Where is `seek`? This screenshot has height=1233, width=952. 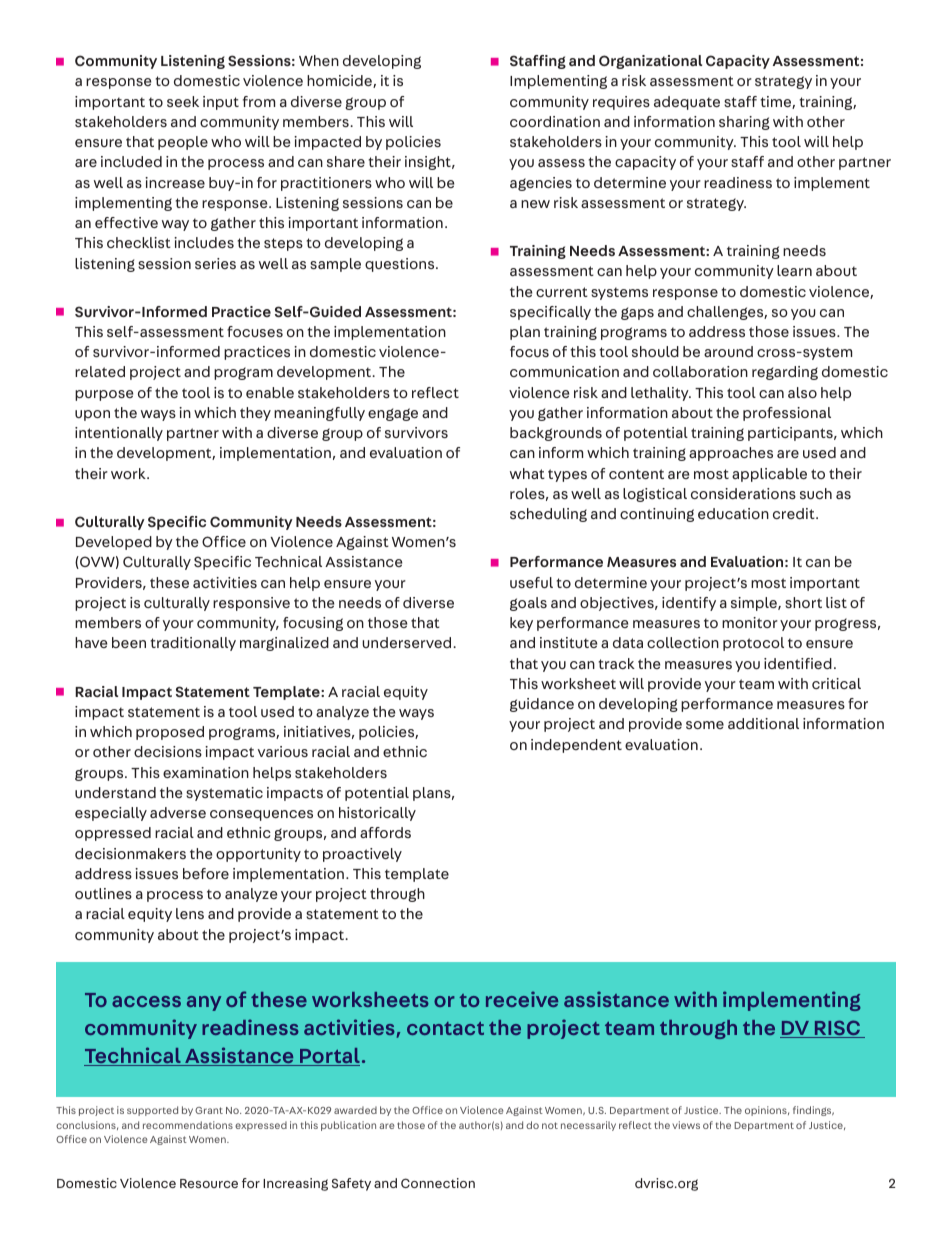
seek is located at coordinates (183, 101).
